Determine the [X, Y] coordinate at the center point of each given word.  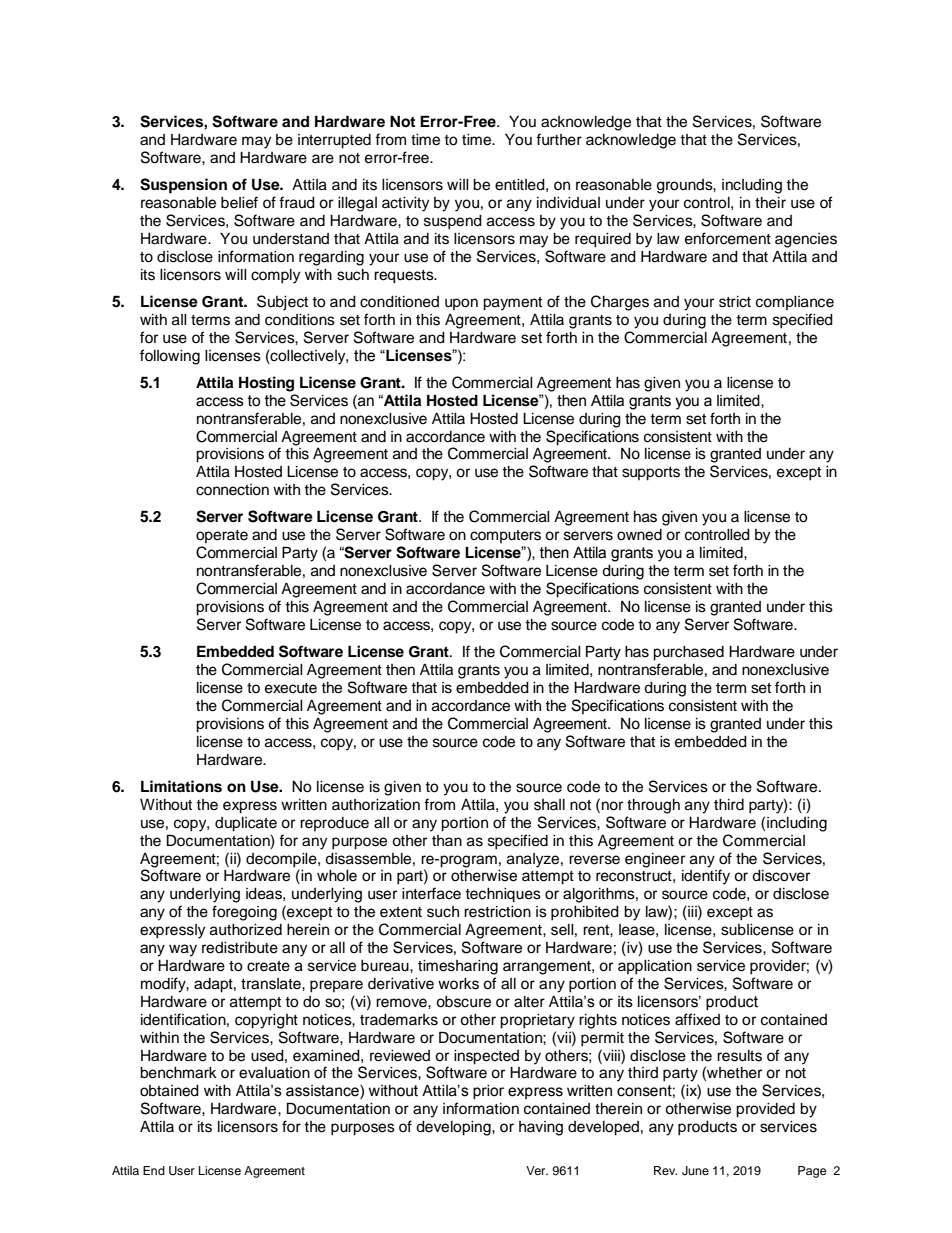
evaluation [274, 1073]
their [770, 203]
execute [291, 688]
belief [239, 202]
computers [505, 536]
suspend [453, 222]
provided [765, 1110]
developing [454, 1128]
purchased [688, 653]
